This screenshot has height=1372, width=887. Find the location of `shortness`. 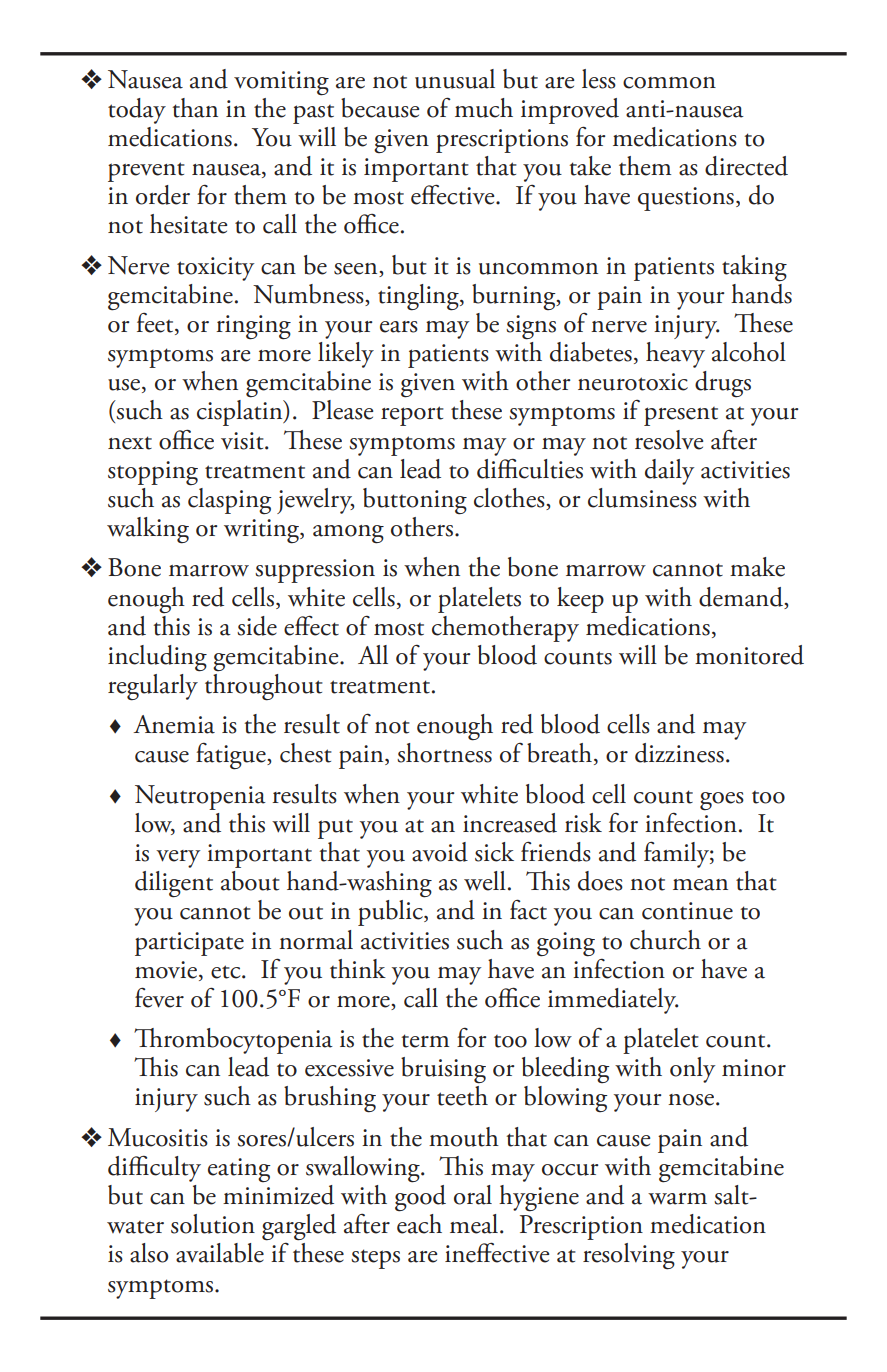

shortness is located at coordinates (444, 753).
